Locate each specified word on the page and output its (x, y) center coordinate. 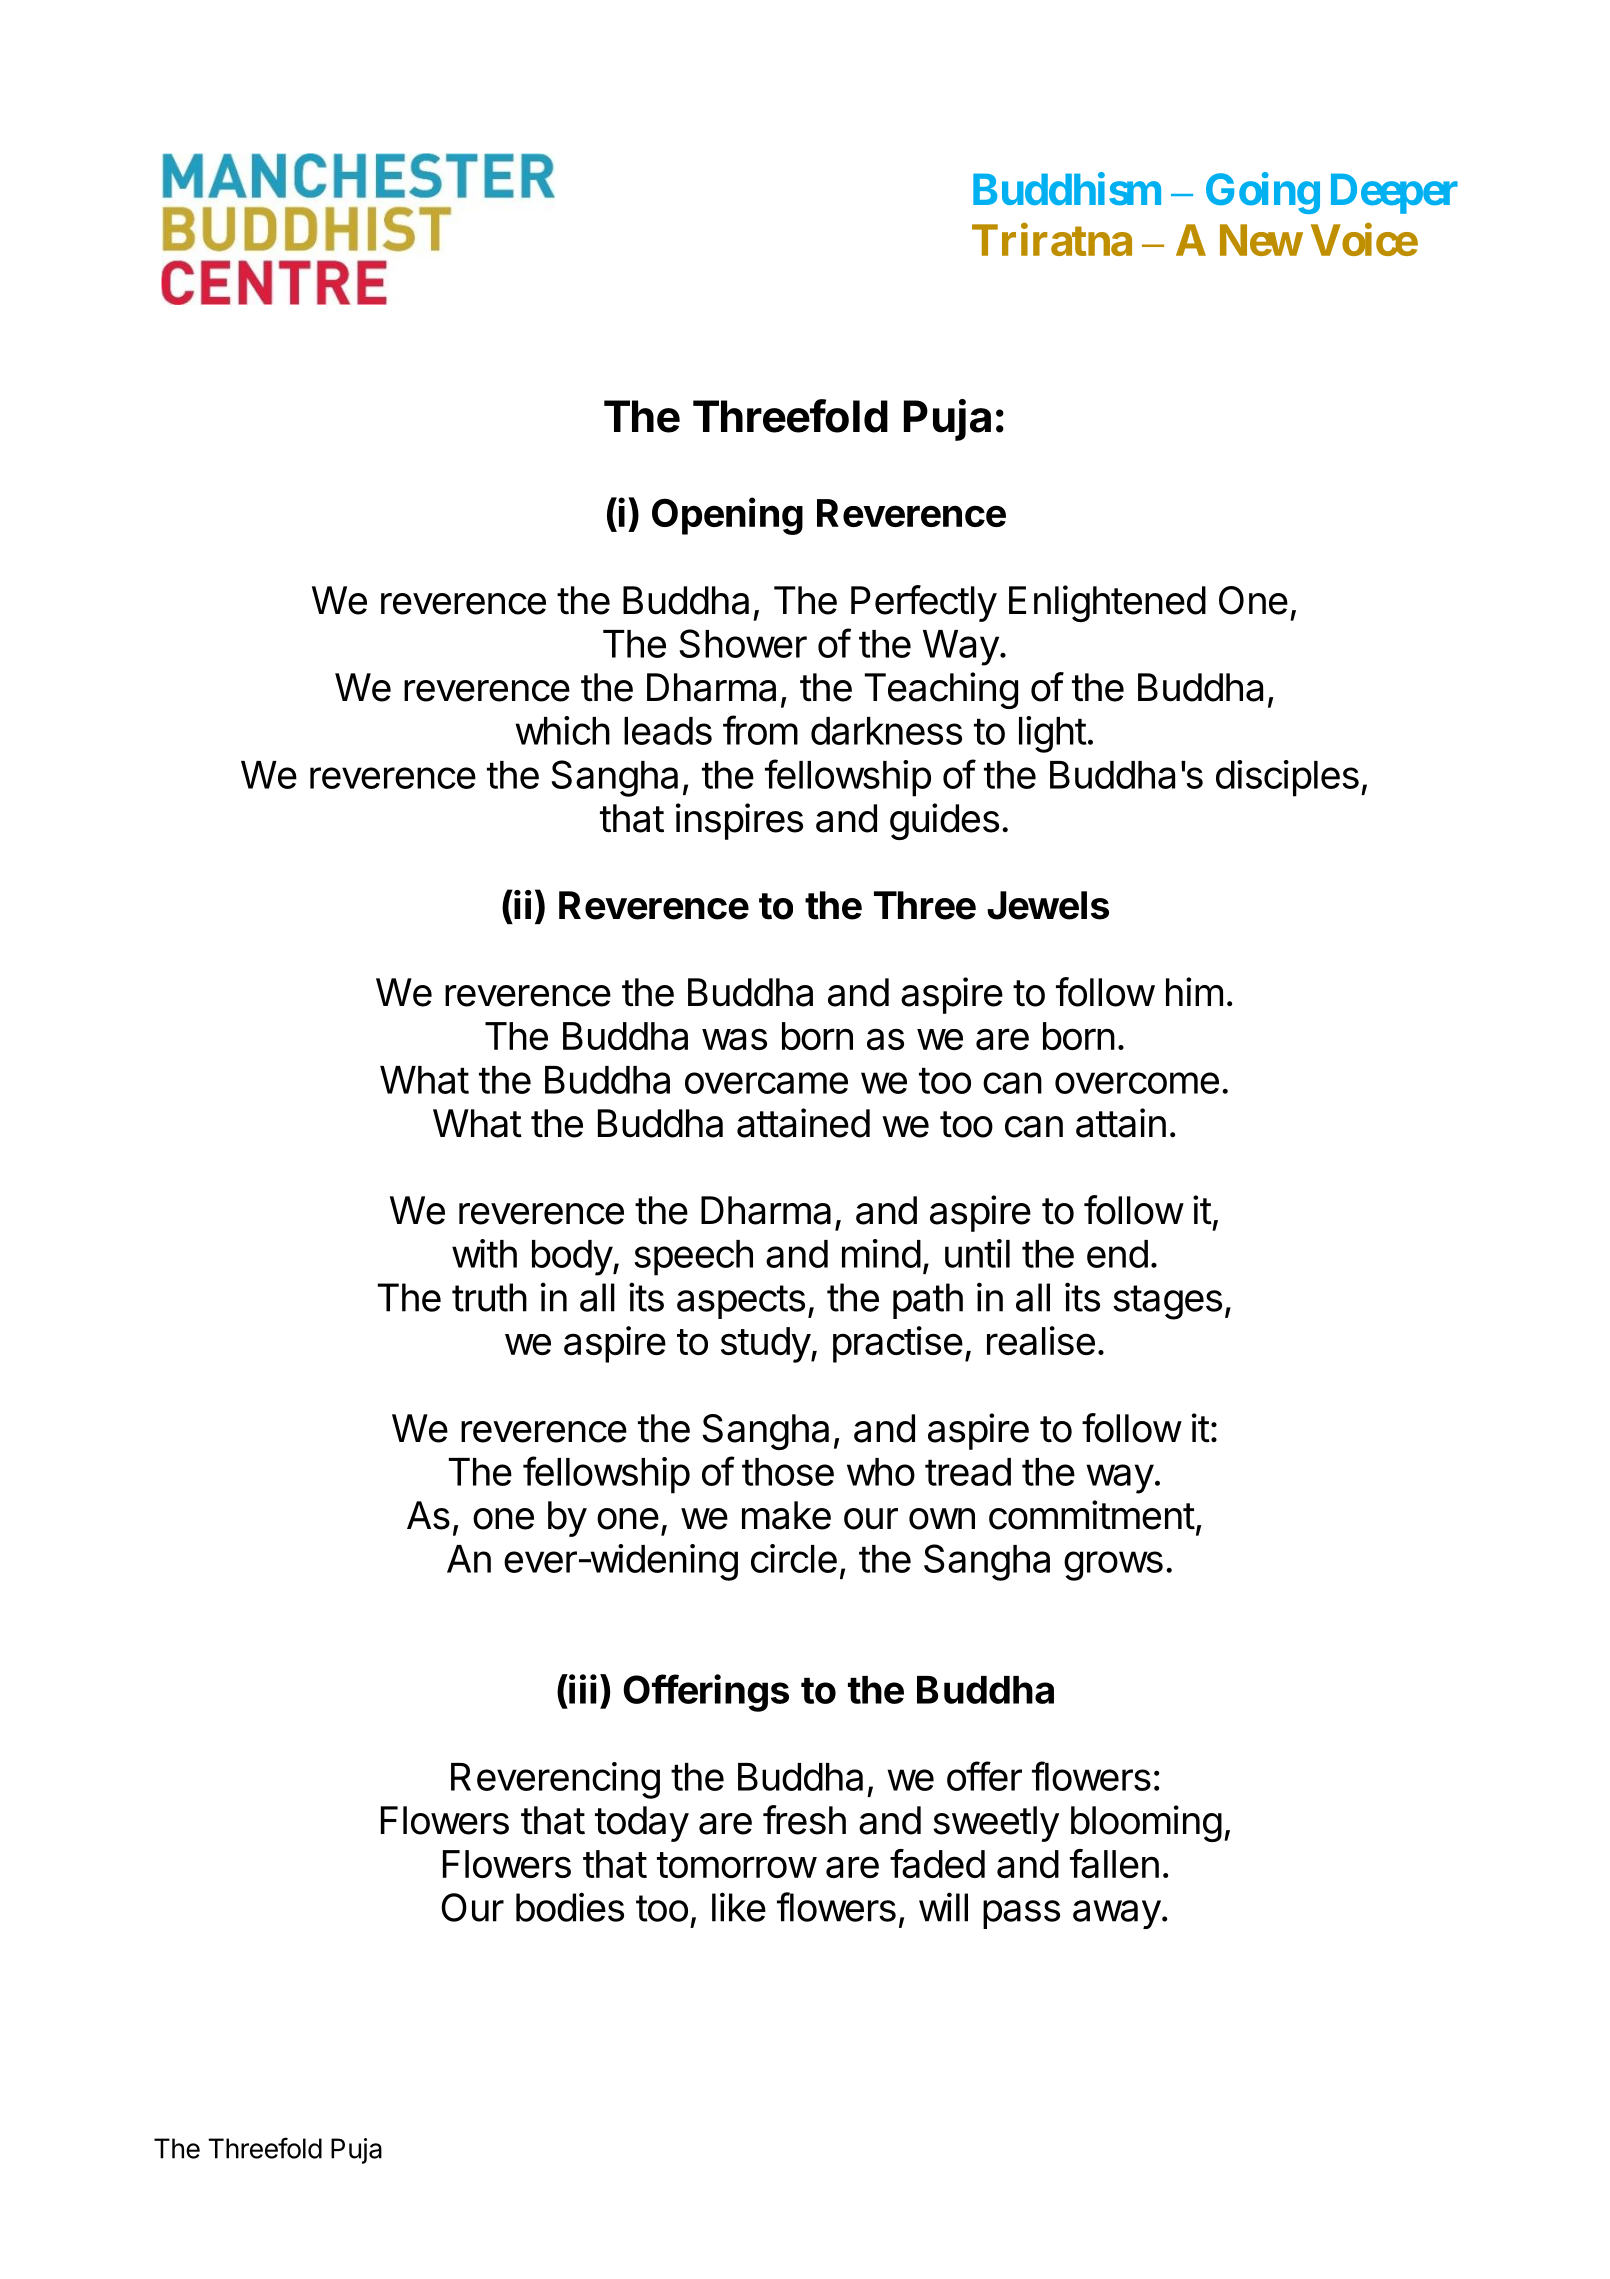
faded (937, 1863)
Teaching (941, 690)
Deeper (1394, 193)
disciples (1287, 778)
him (1194, 991)
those (788, 1472)
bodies (570, 1907)
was (734, 1039)
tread (968, 1472)
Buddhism (1067, 189)
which (562, 730)
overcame (766, 1083)
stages (1167, 1302)
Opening (727, 516)
